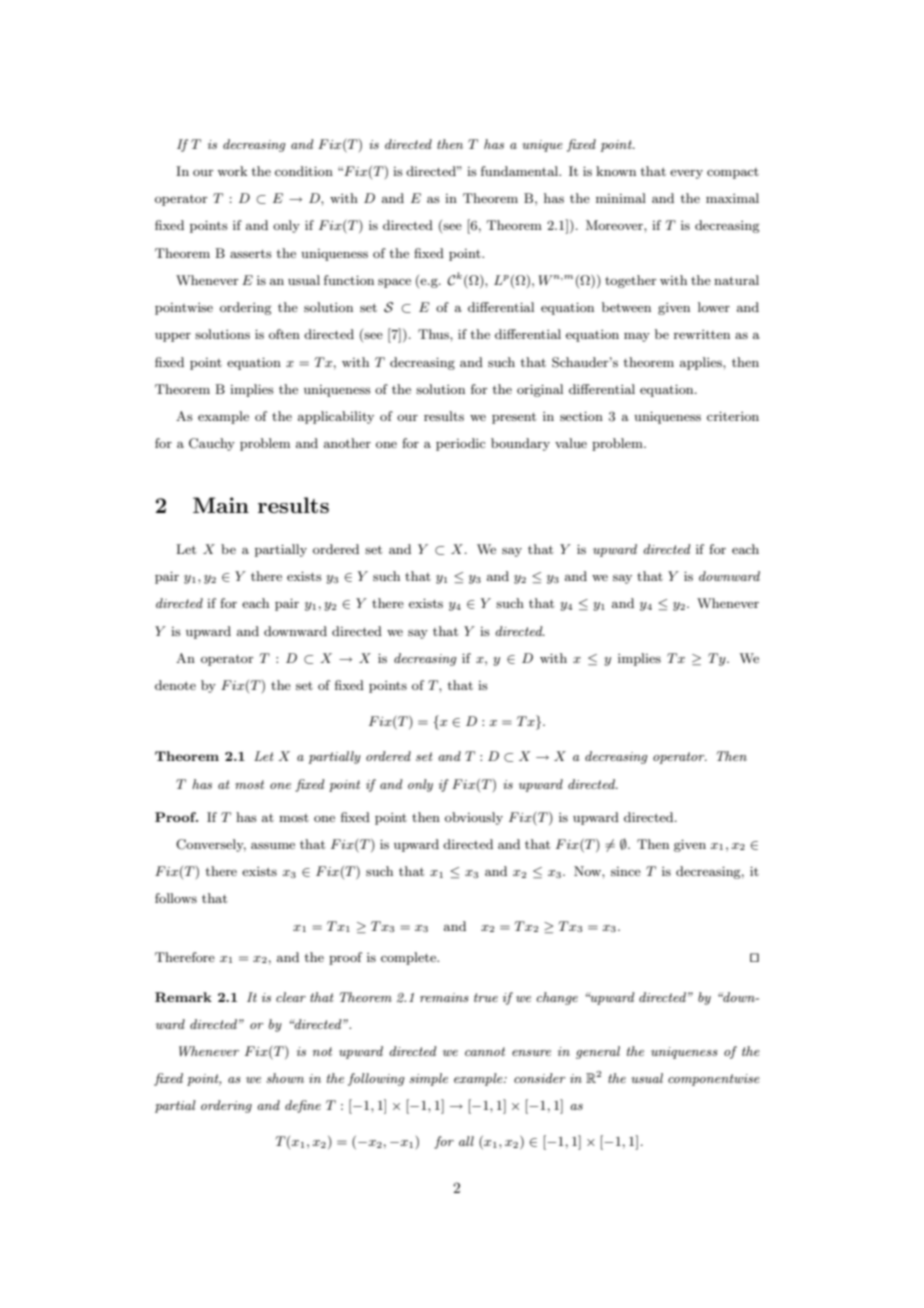 The width and height of the image is (924, 1308). What do you see at coordinates (285, 1078) in the image?
I see `shown` at bounding box center [285, 1078].
